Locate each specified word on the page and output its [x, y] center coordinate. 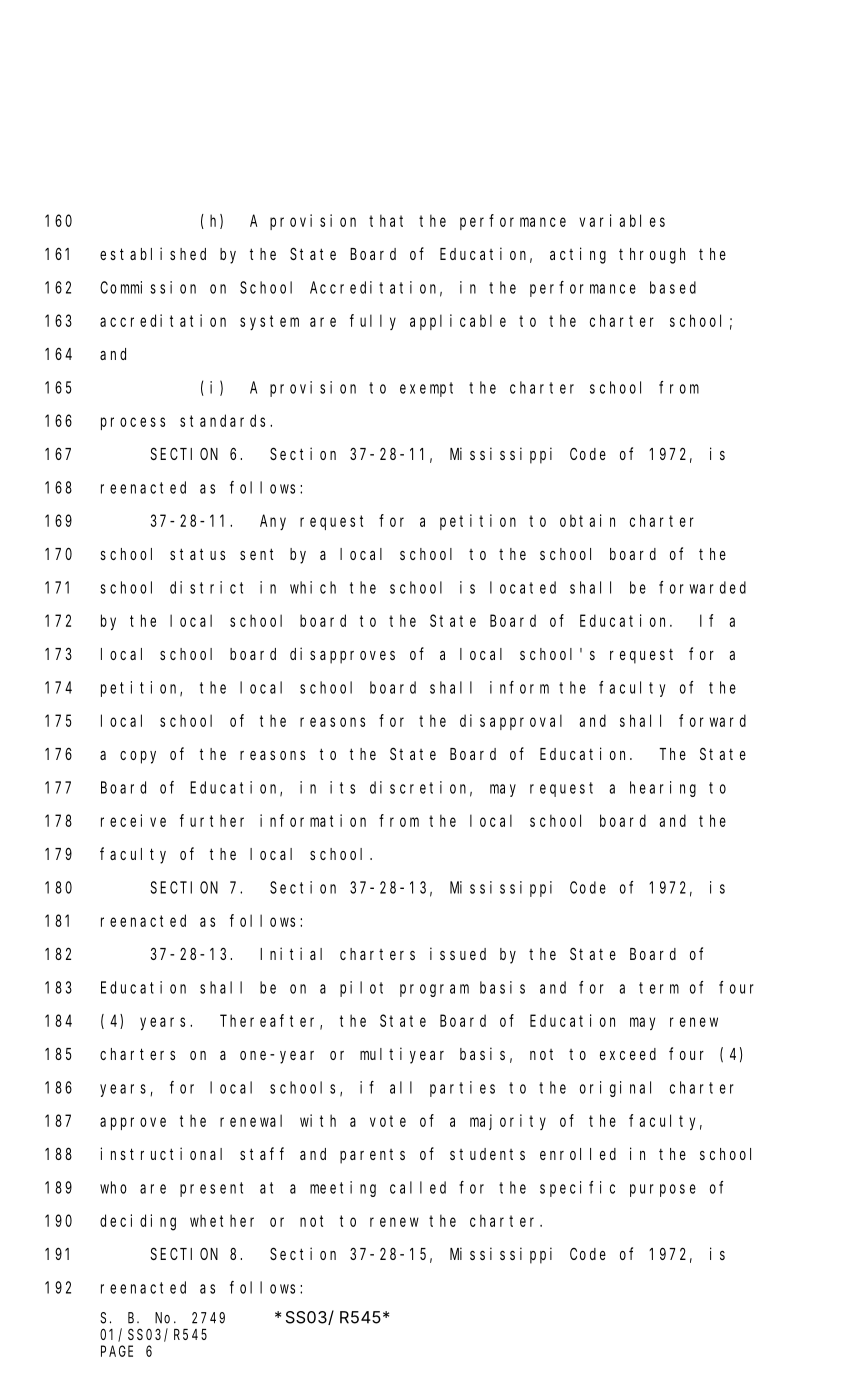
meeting [343, 1189]
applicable [458, 322]
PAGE [117, 1351]
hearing [663, 789]
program [434, 990]
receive [133, 820]
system [269, 322]
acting [578, 255]
